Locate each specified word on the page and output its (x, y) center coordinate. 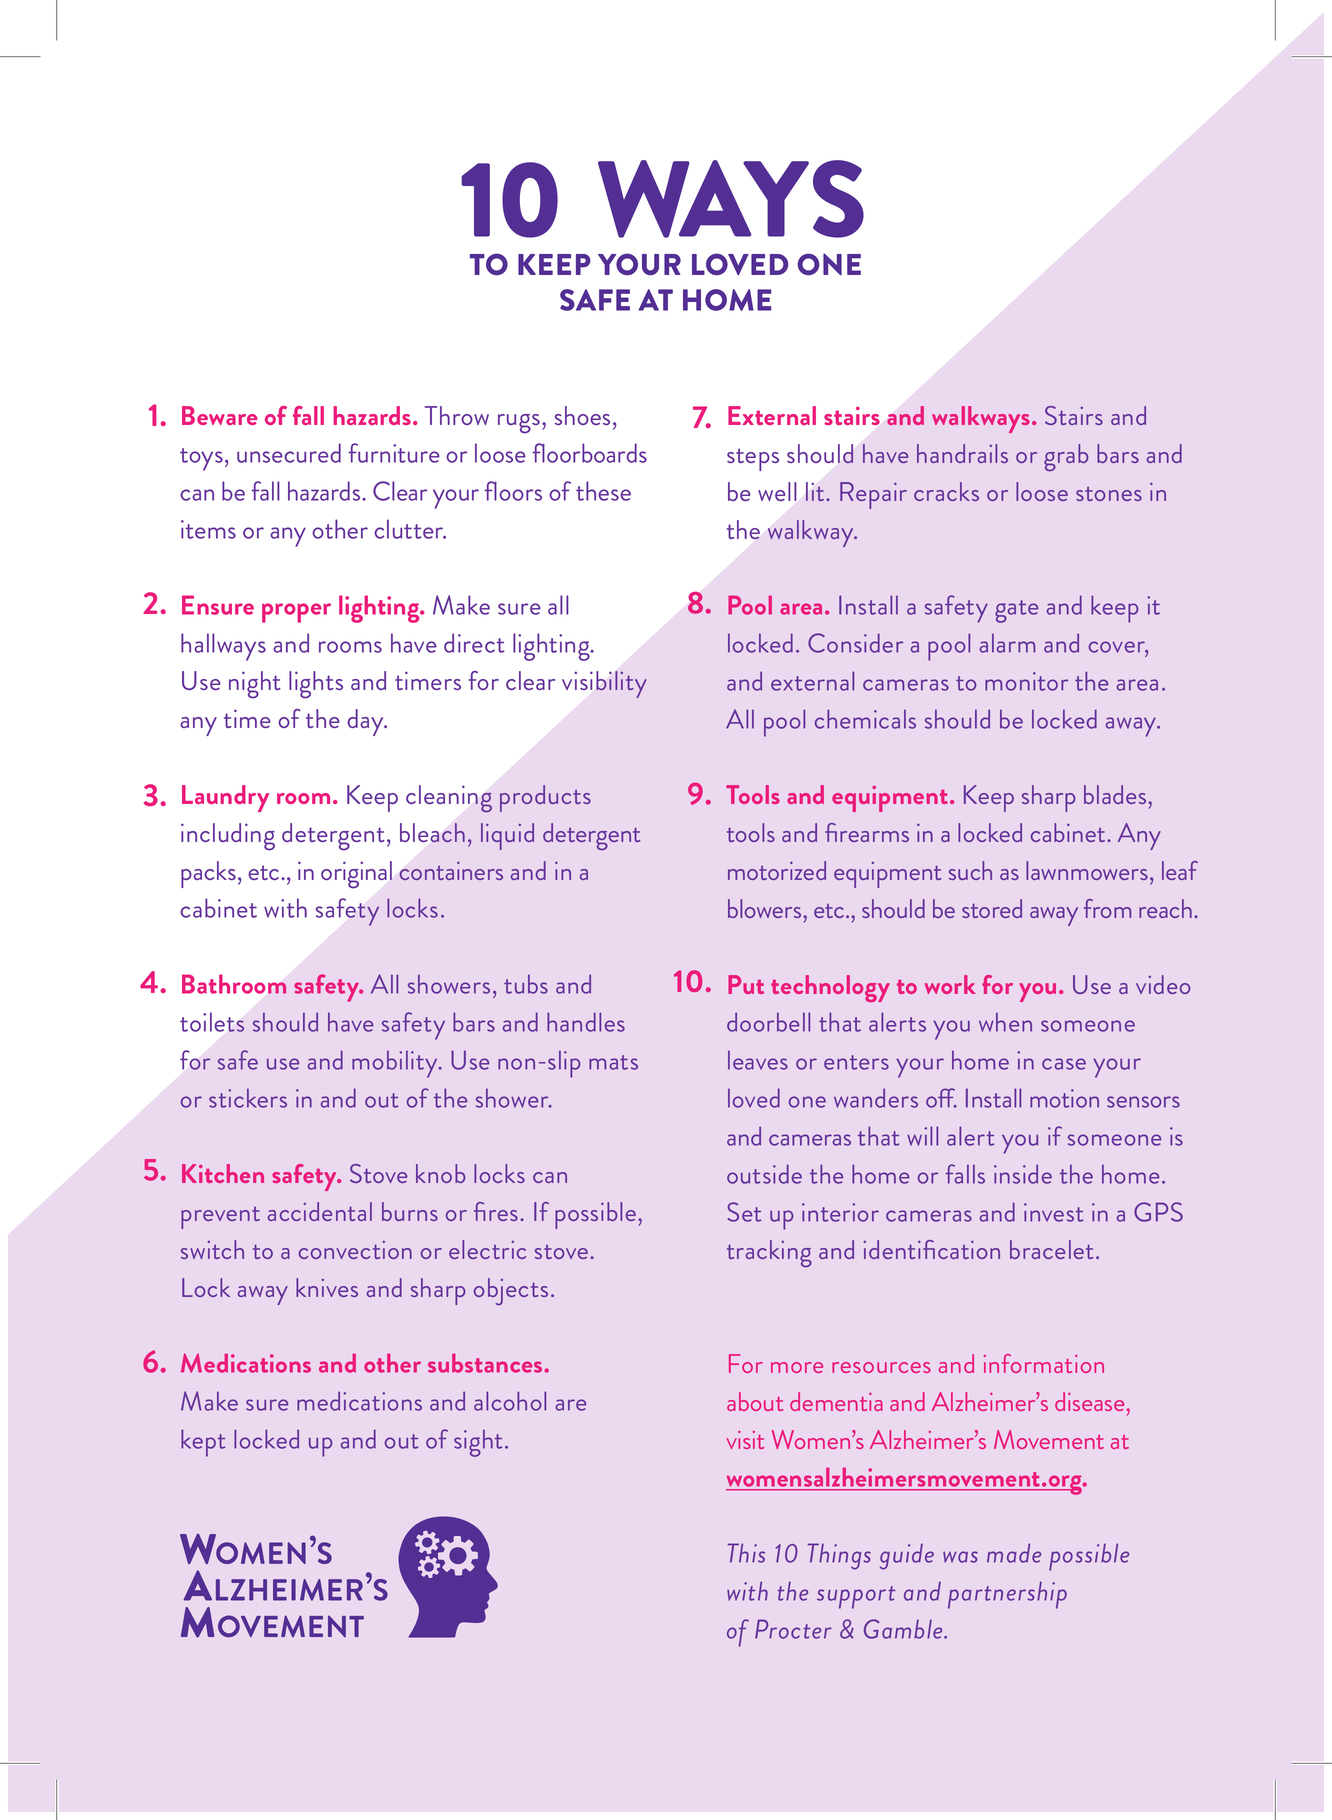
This (746, 1553)
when (1005, 1022)
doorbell (768, 1022)
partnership (1007, 1595)
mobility (396, 1064)
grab (1066, 457)
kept (203, 1443)
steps (753, 459)
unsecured (289, 453)
